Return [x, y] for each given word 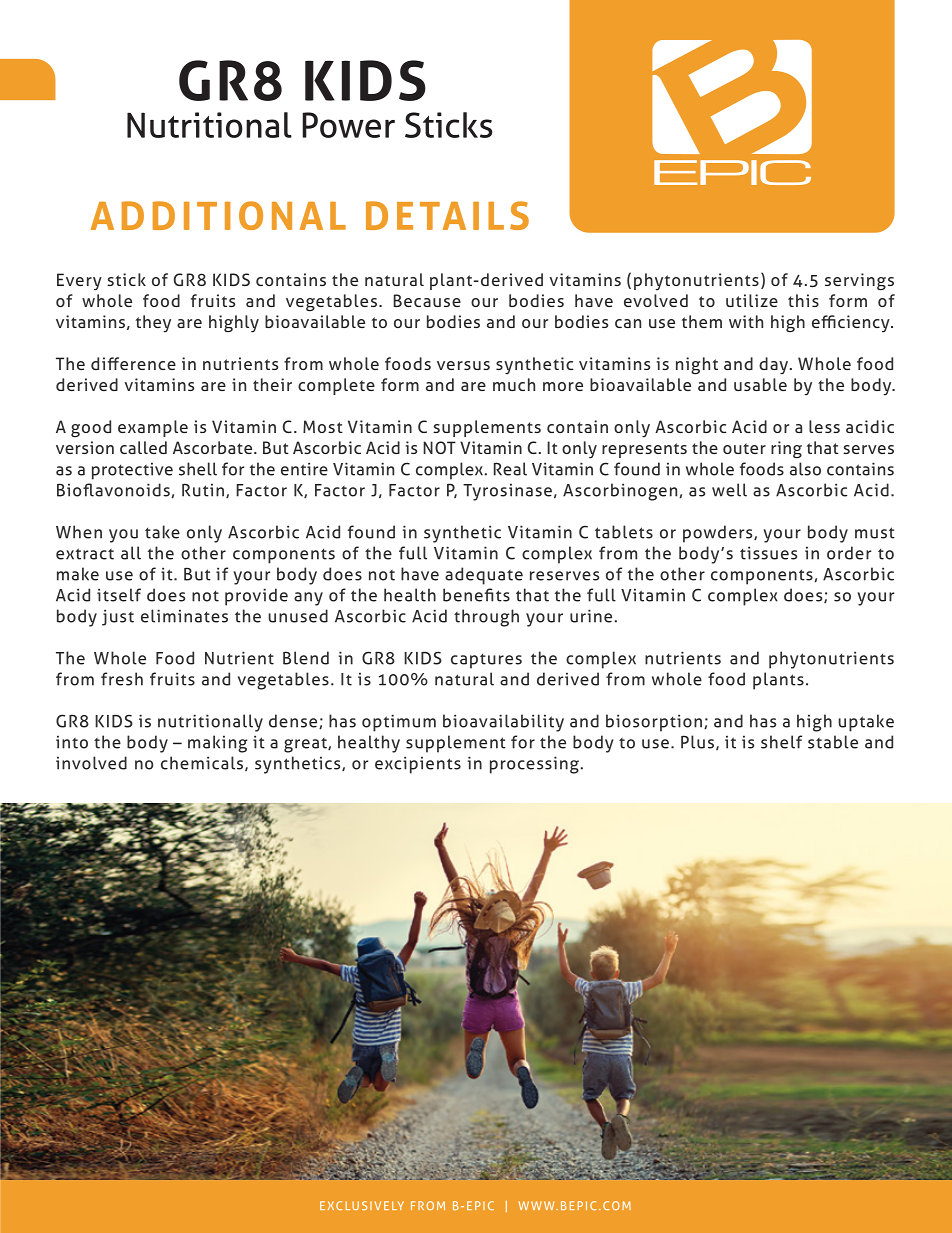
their [272, 384]
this [803, 300]
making [218, 744]
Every [79, 282]
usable [760, 384]
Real [510, 469]
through [486, 618]
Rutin [203, 490]
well [729, 490]
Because [427, 300]
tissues [768, 553]
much [514, 384]
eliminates [184, 616]
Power [348, 125]
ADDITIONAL [218, 215]
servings [859, 282]
